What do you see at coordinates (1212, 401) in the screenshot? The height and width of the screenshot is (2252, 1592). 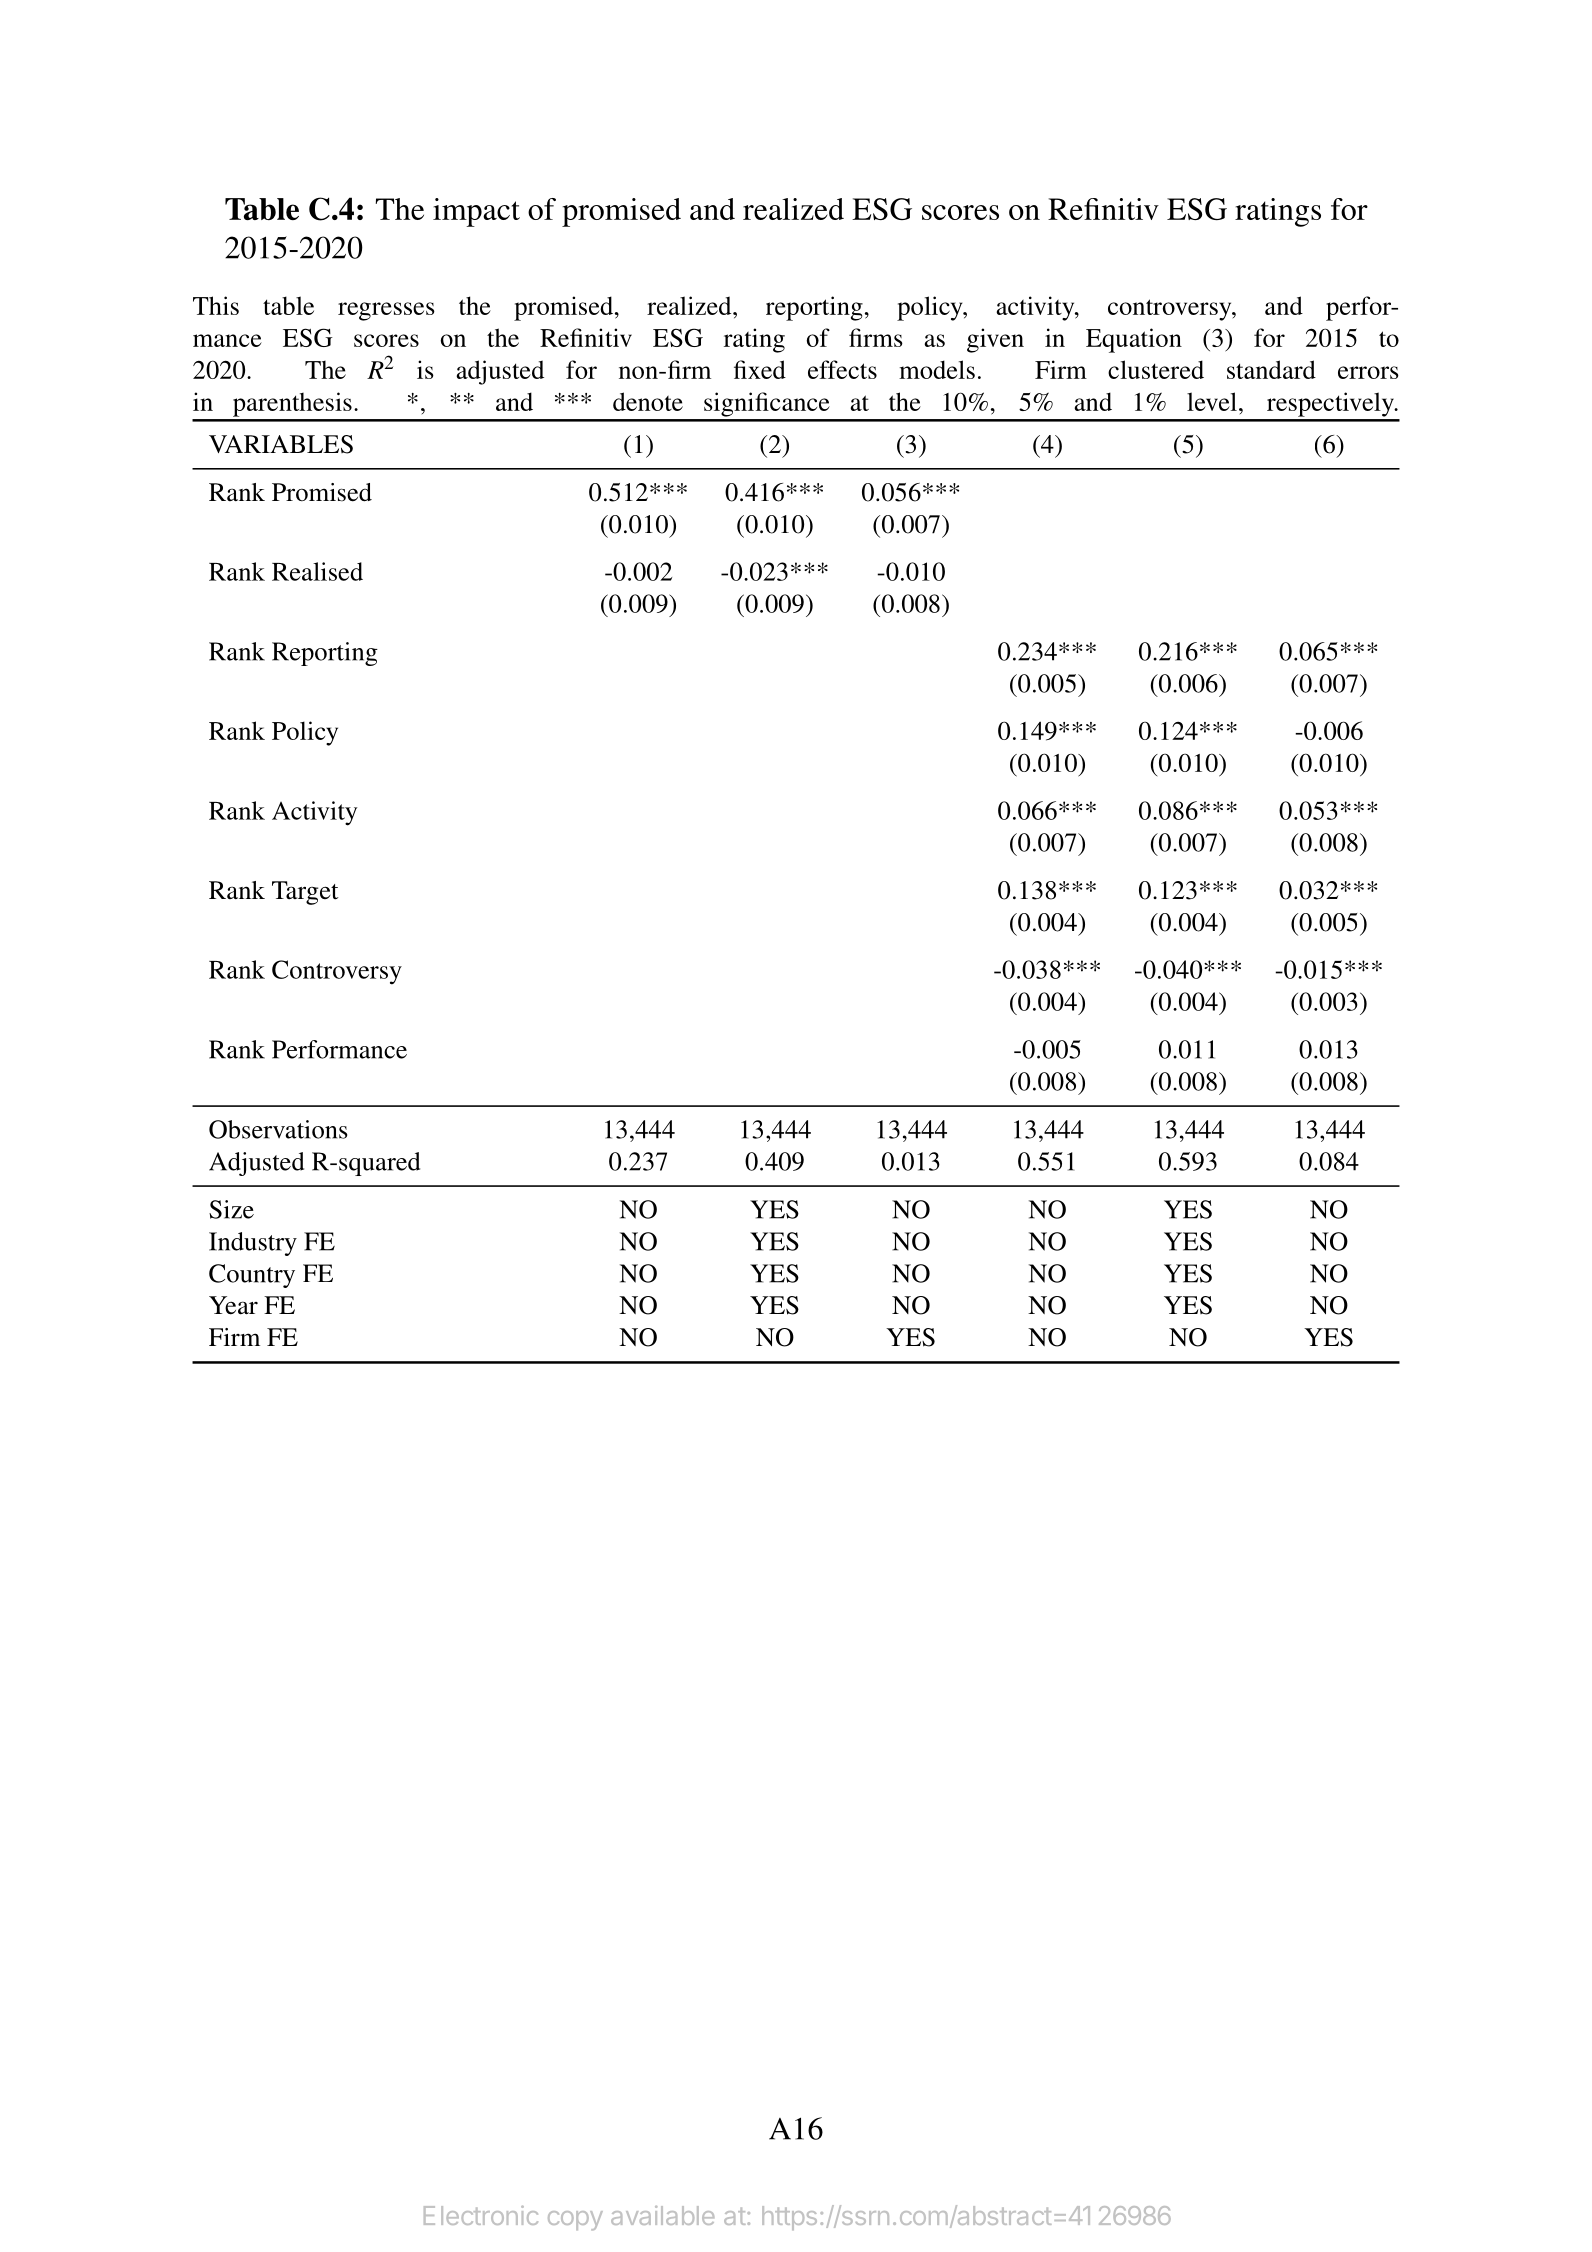 I see `level` at bounding box center [1212, 401].
